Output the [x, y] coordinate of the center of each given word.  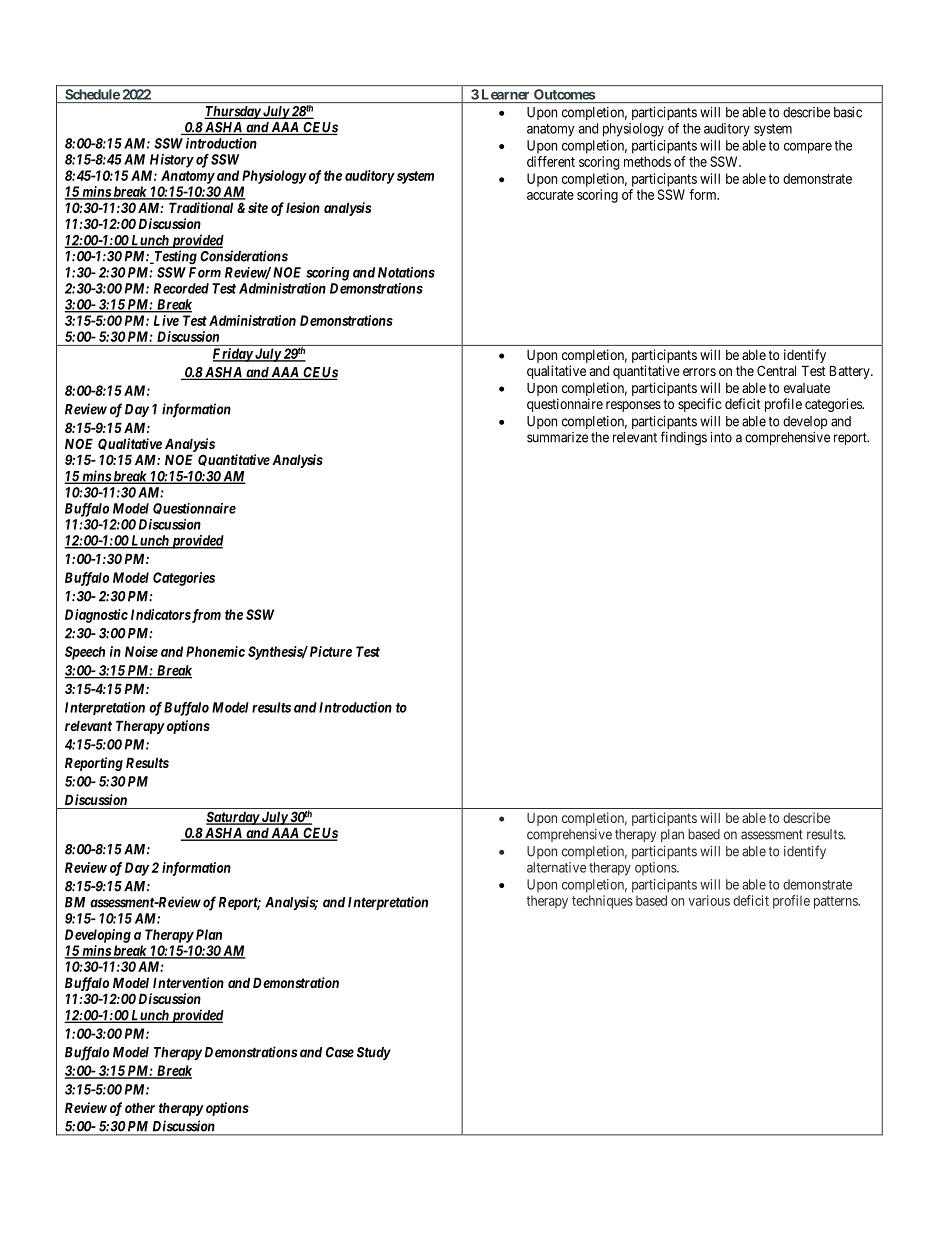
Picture [331, 651]
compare [808, 148]
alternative [556, 867]
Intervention [188, 982]
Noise [141, 651]
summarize [557, 437]
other [140, 1107]
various [709, 900]
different [551, 161]
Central [776, 370]
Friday [233, 355]
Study [374, 1053]
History [172, 161]
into [721, 437]
